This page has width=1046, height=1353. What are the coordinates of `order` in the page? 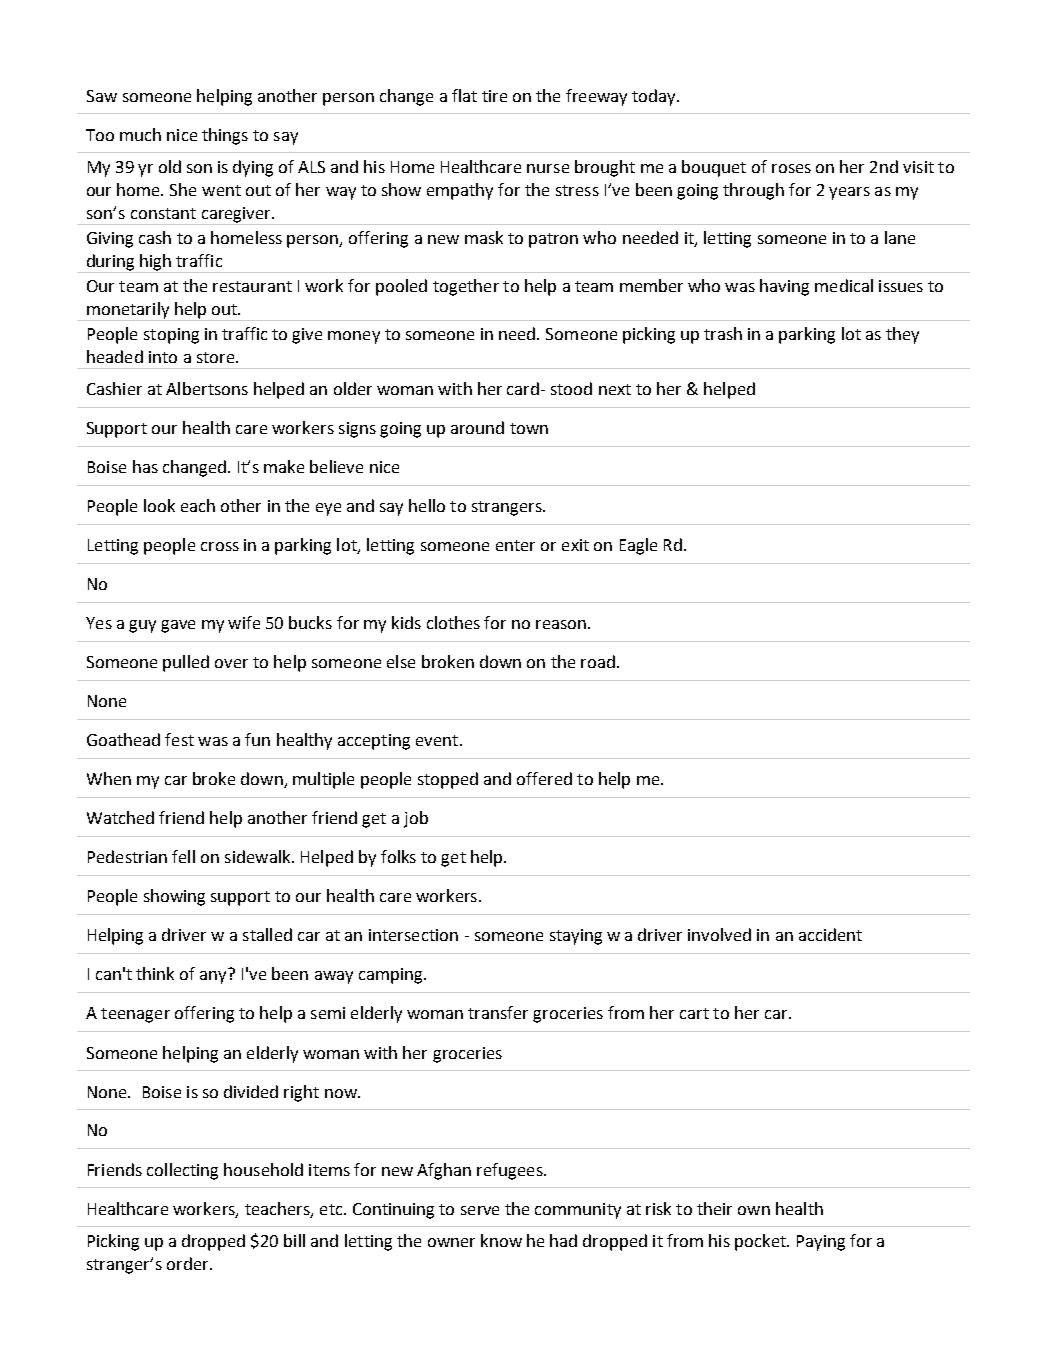 It's located at (189, 1263).
